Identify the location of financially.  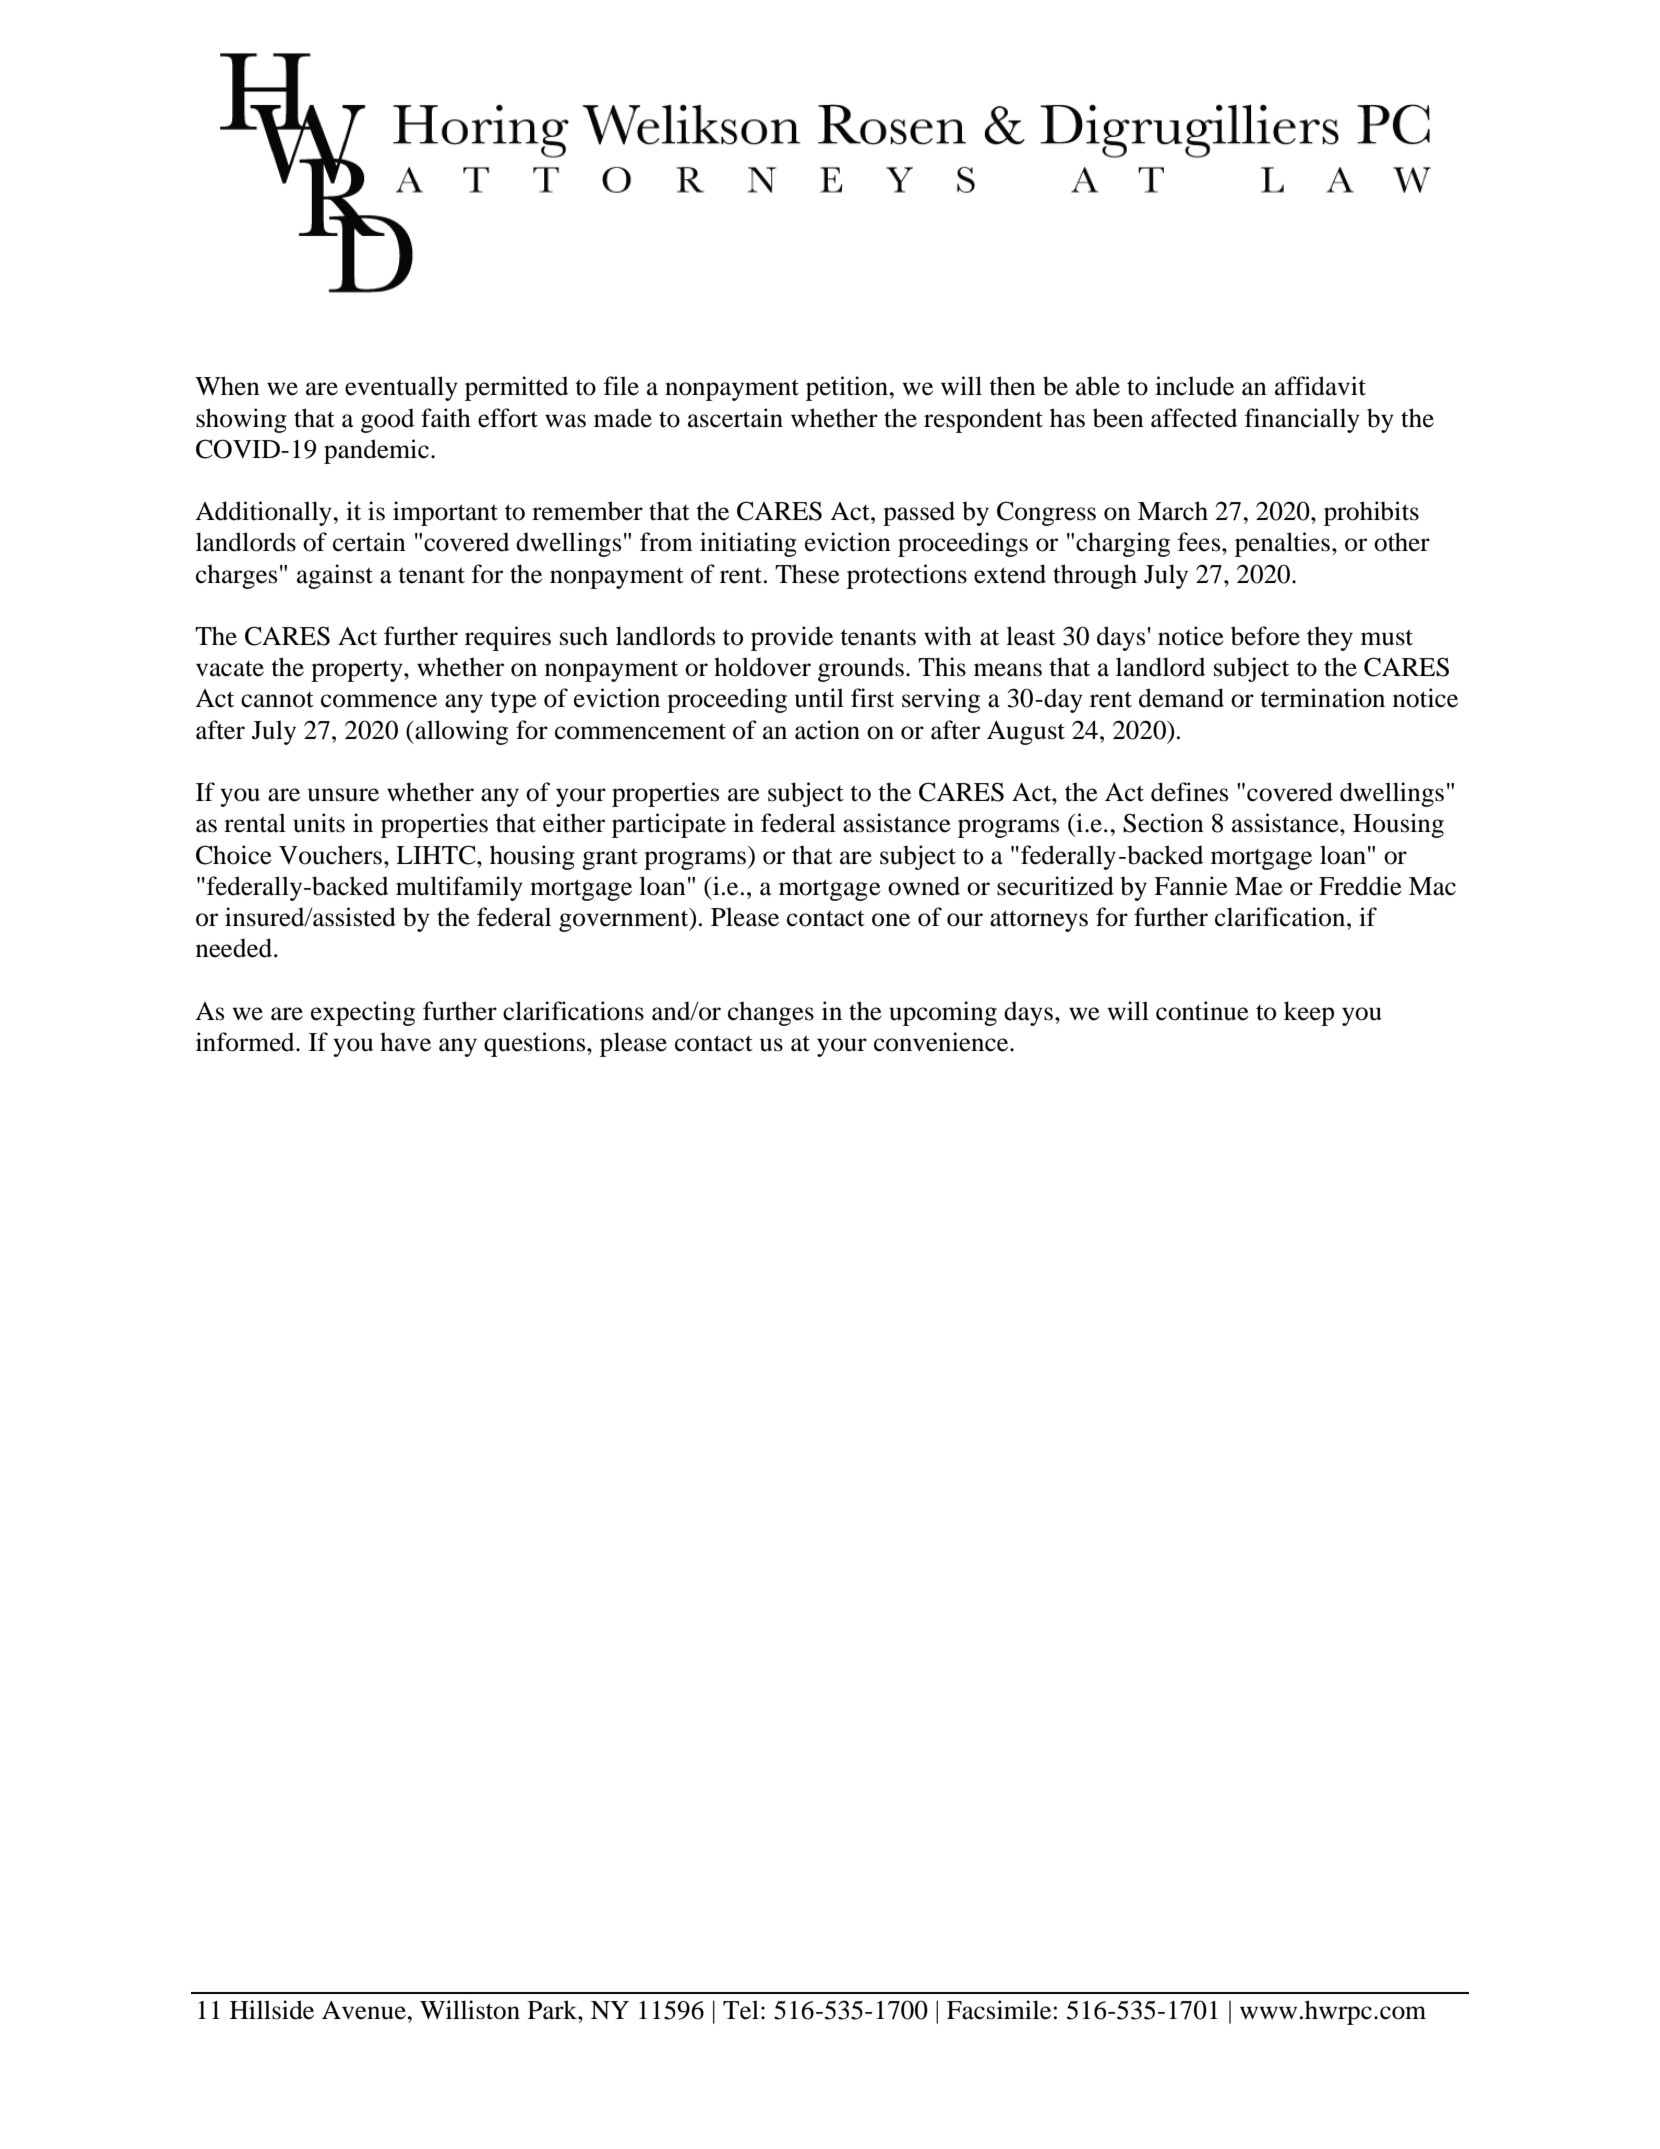
(1302, 420).
